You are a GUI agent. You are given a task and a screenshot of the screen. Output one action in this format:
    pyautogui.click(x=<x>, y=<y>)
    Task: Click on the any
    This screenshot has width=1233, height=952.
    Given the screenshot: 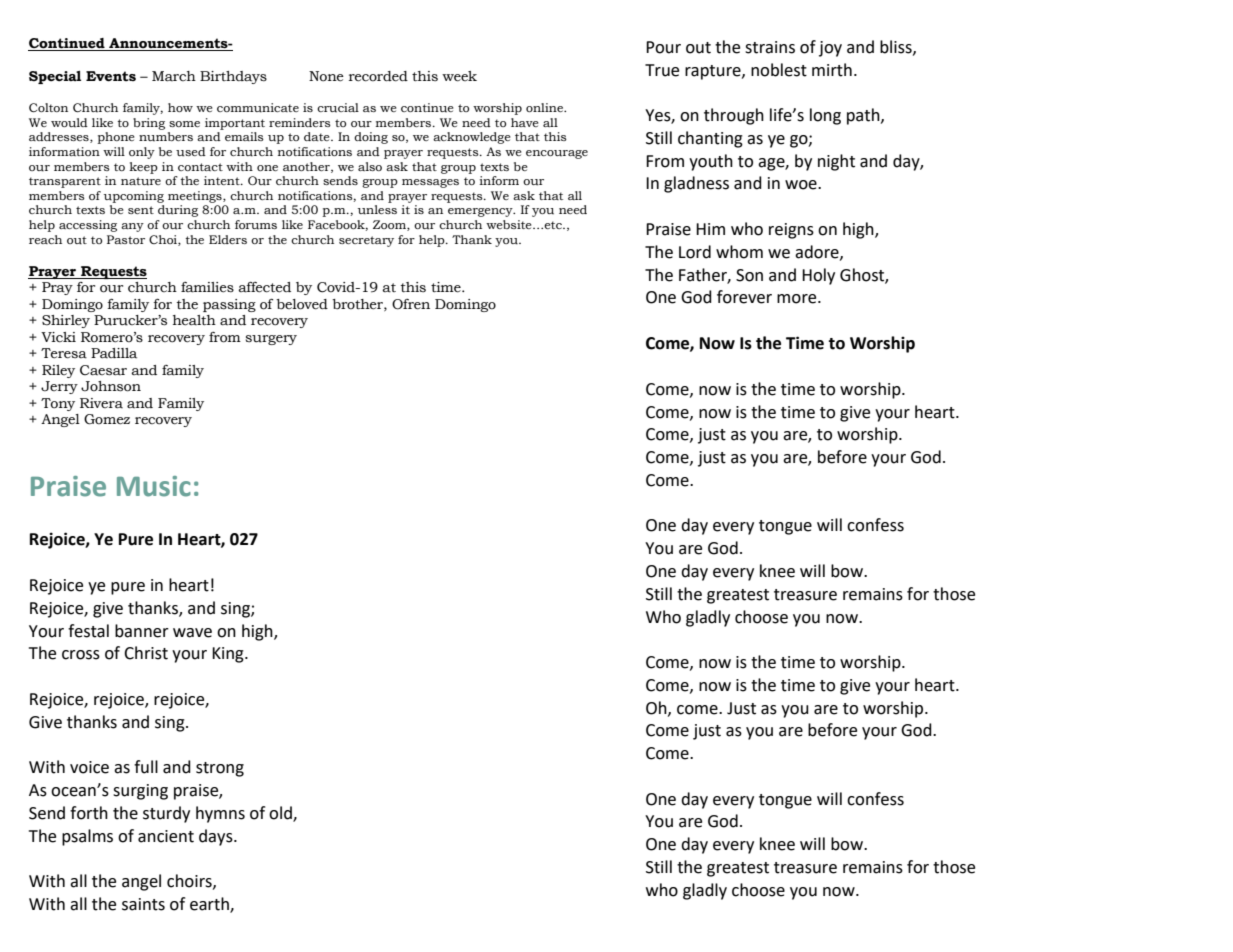 What is the action you would take?
    pyautogui.click(x=132, y=227)
